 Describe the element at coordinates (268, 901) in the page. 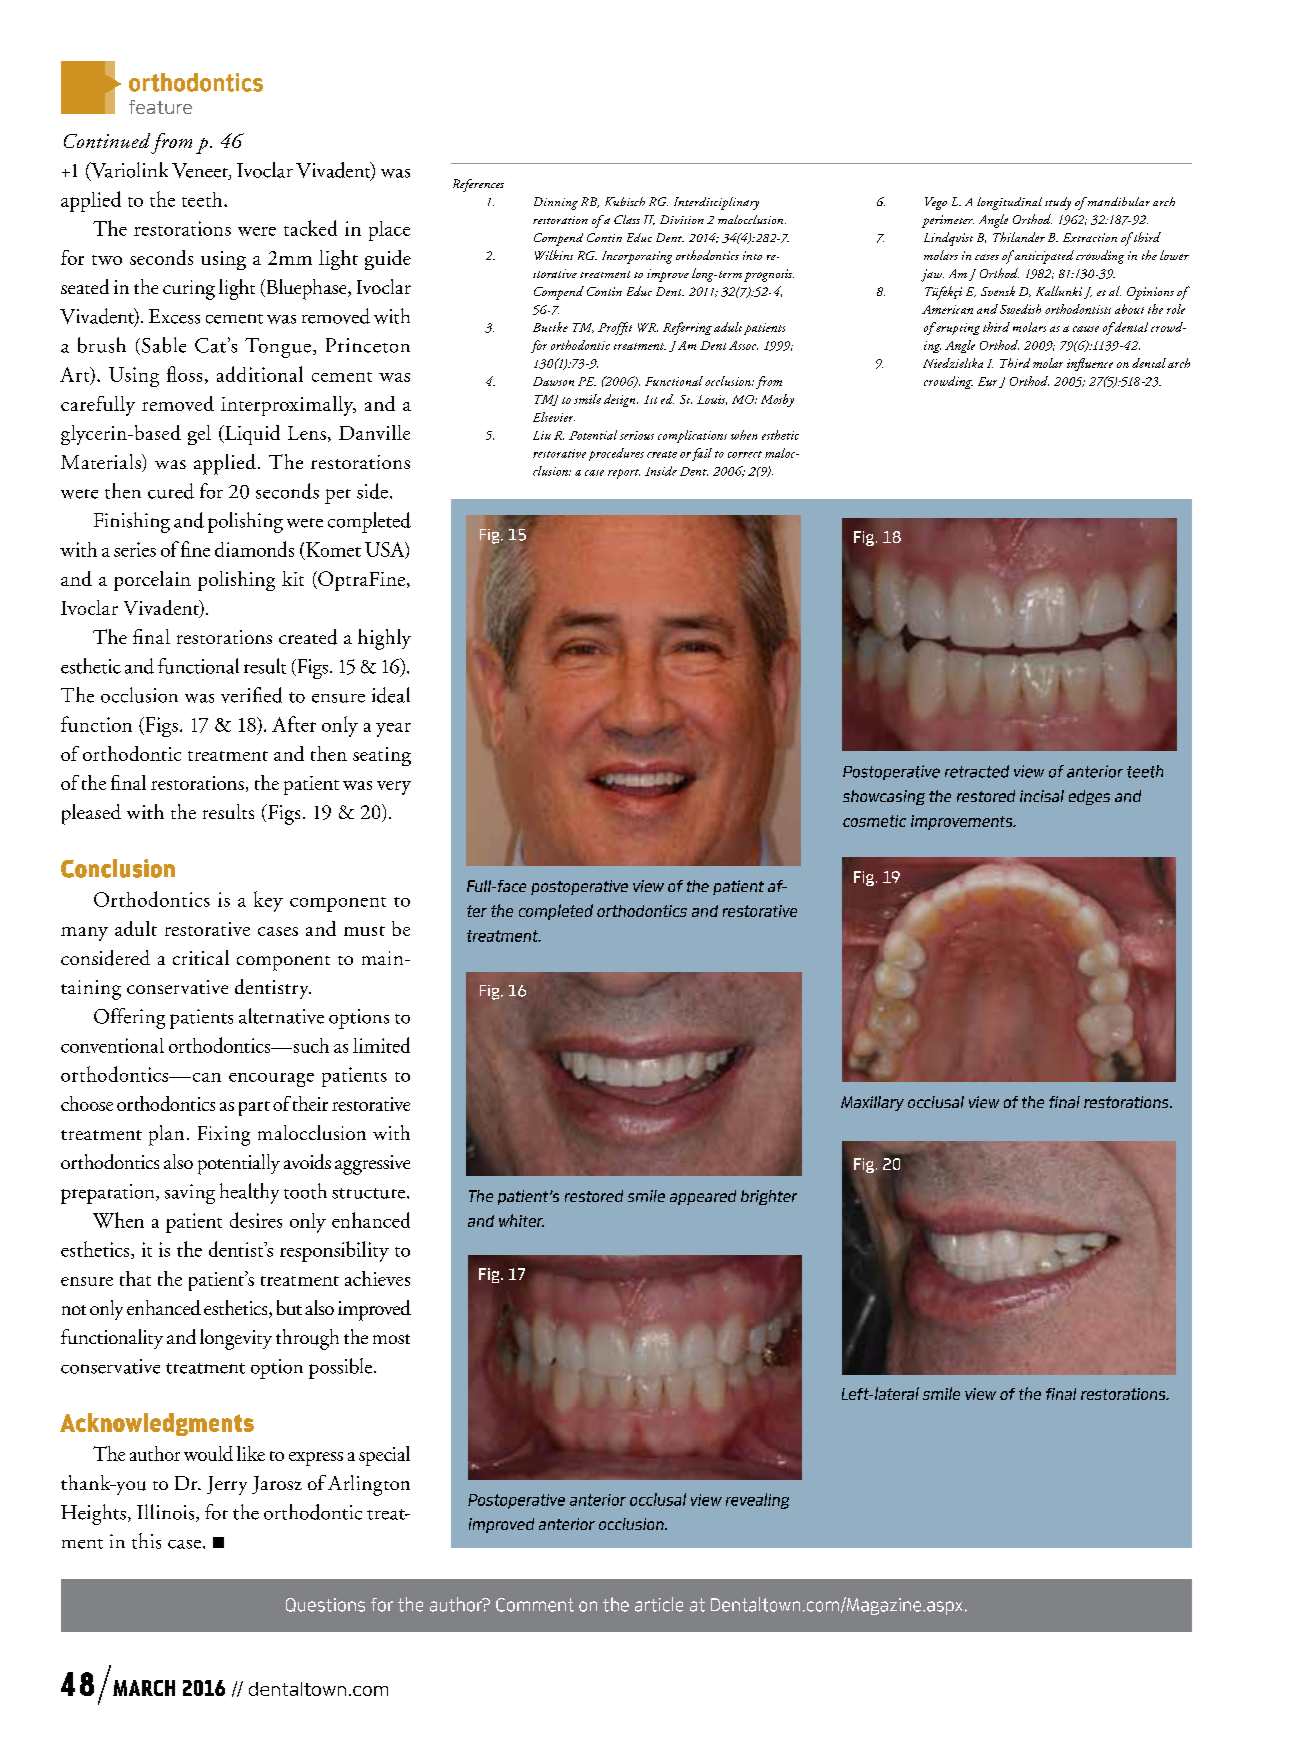

I see `key` at that location.
